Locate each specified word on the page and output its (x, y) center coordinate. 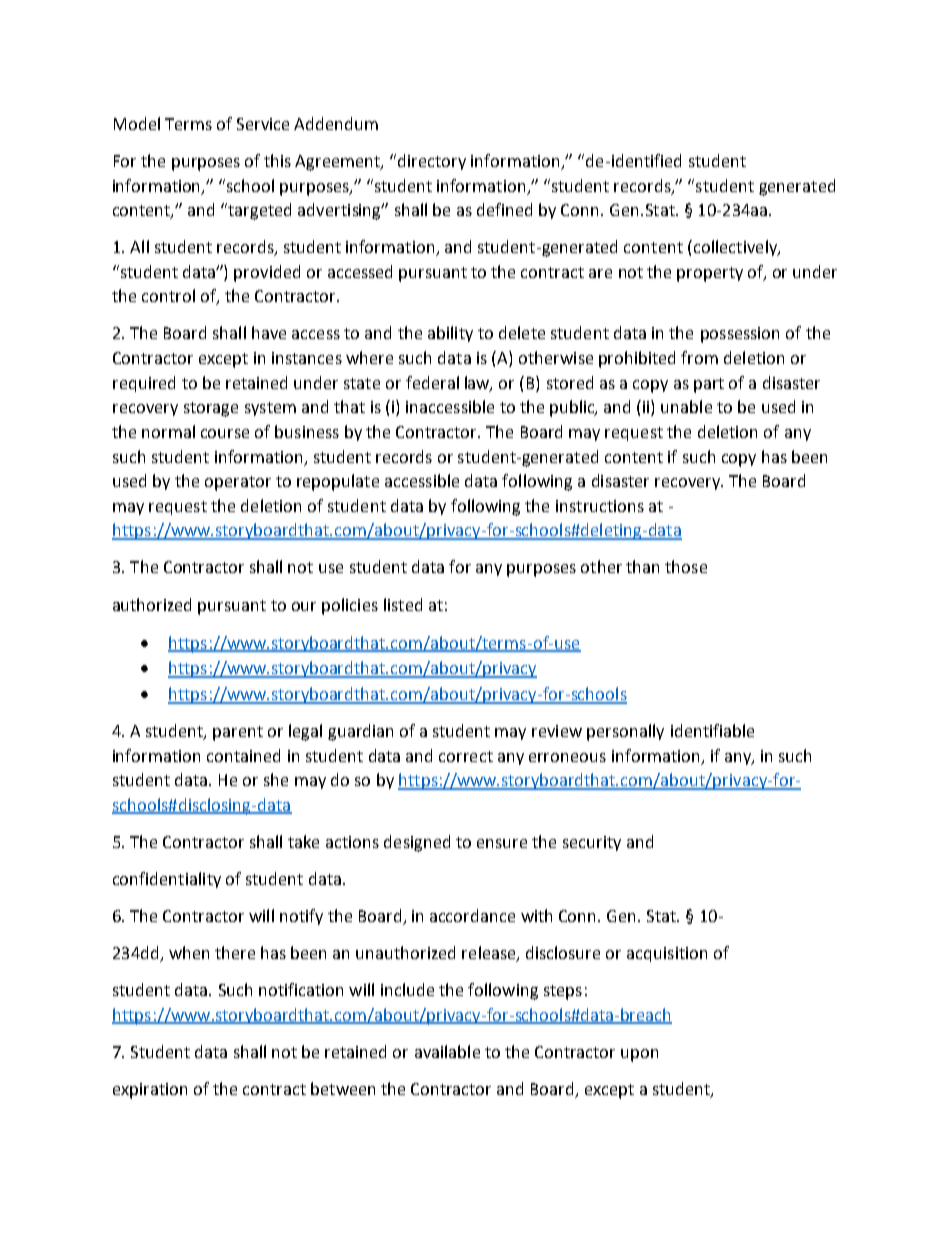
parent (238, 733)
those (686, 566)
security (592, 843)
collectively (735, 248)
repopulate (338, 482)
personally (625, 732)
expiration (150, 1091)
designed (417, 843)
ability (450, 334)
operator (238, 483)
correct (466, 756)
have (269, 332)
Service (263, 124)
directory (432, 162)
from (699, 357)
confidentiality (167, 880)
